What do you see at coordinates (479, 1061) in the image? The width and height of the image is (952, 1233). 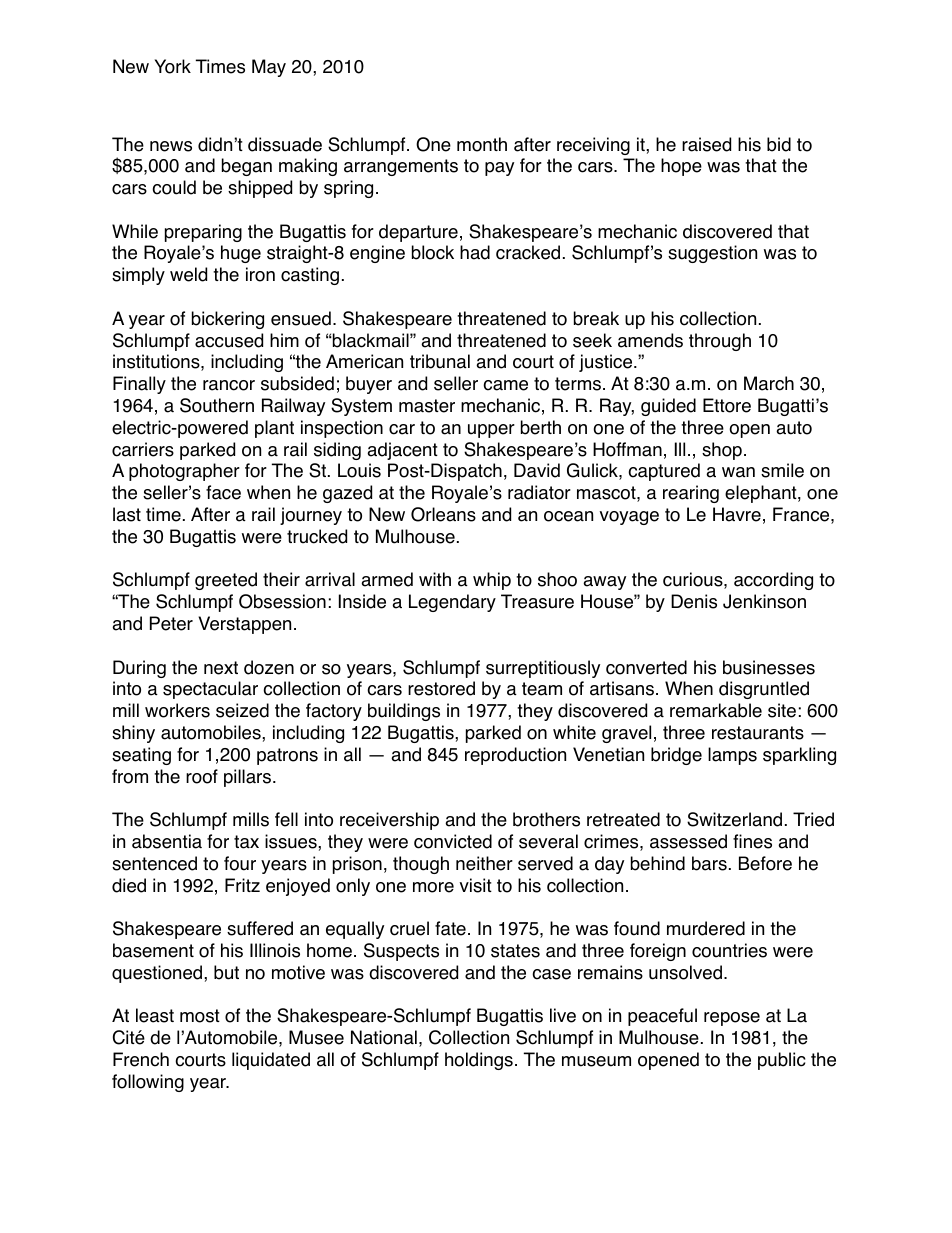 I see `holdings` at bounding box center [479, 1061].
